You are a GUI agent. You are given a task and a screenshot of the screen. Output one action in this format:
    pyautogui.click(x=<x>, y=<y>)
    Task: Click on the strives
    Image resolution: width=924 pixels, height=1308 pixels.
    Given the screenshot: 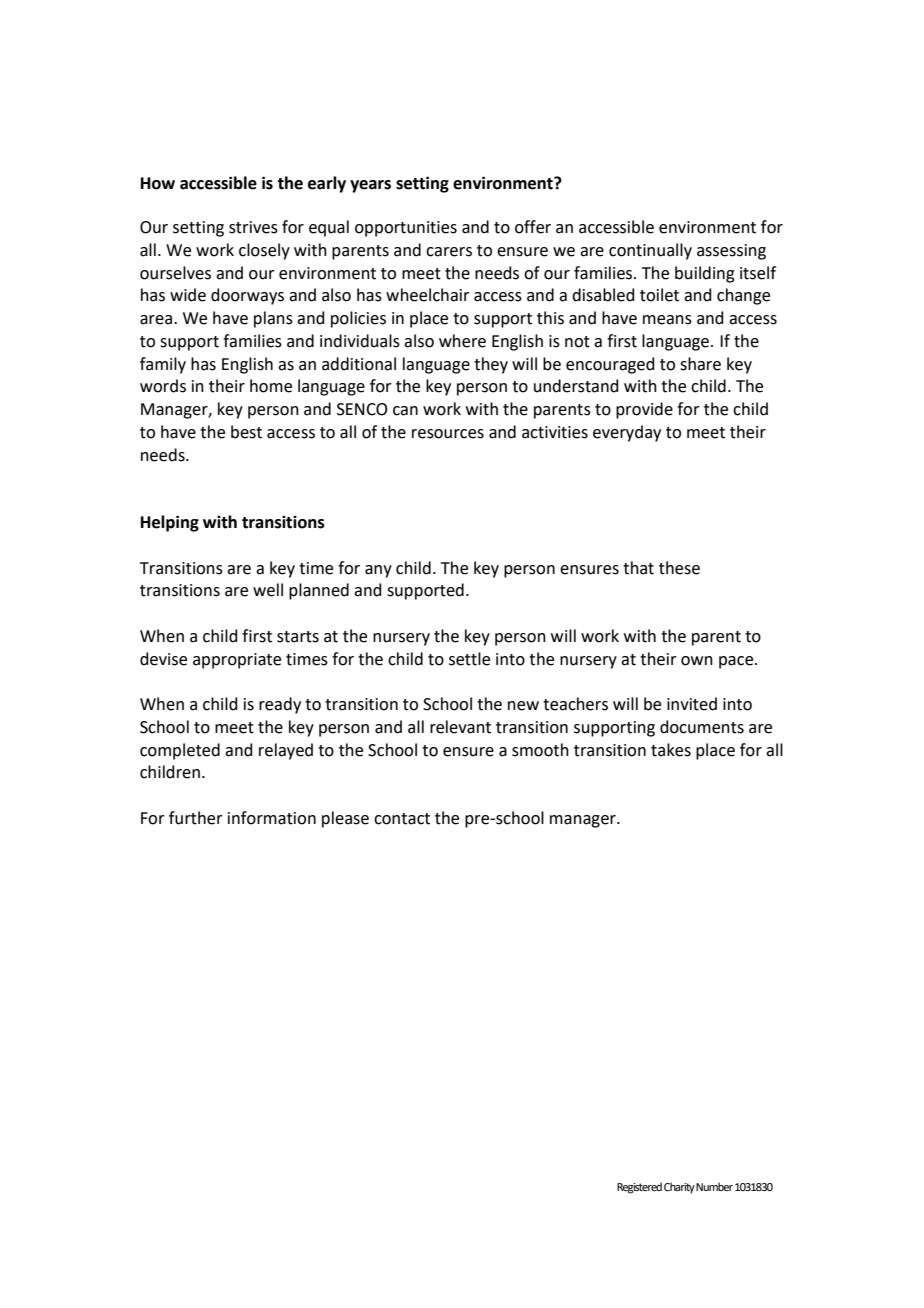 What is the action you would take?
    pyautogui.click(x=253, y=227)
